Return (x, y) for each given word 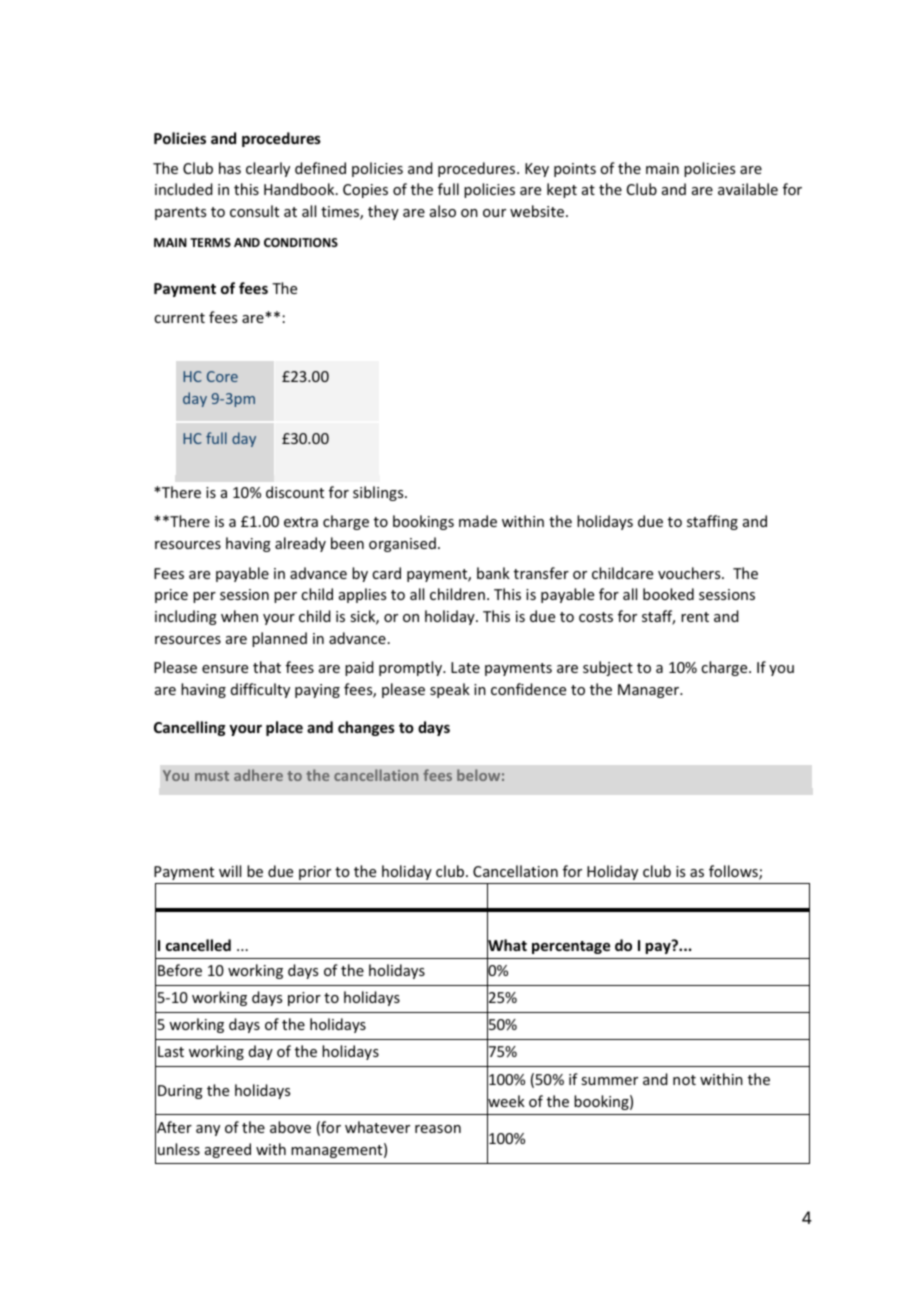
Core (222, 376)
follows (734, 872)
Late (465, 667)
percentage (571, 947)
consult (254, 211)
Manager (650, 691)
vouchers (690, 573)
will (230, 871)
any (208, 1130)
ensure (225, 669)
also (443, 211)
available (748, 189)
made (478, 521)
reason (438, 1129)
